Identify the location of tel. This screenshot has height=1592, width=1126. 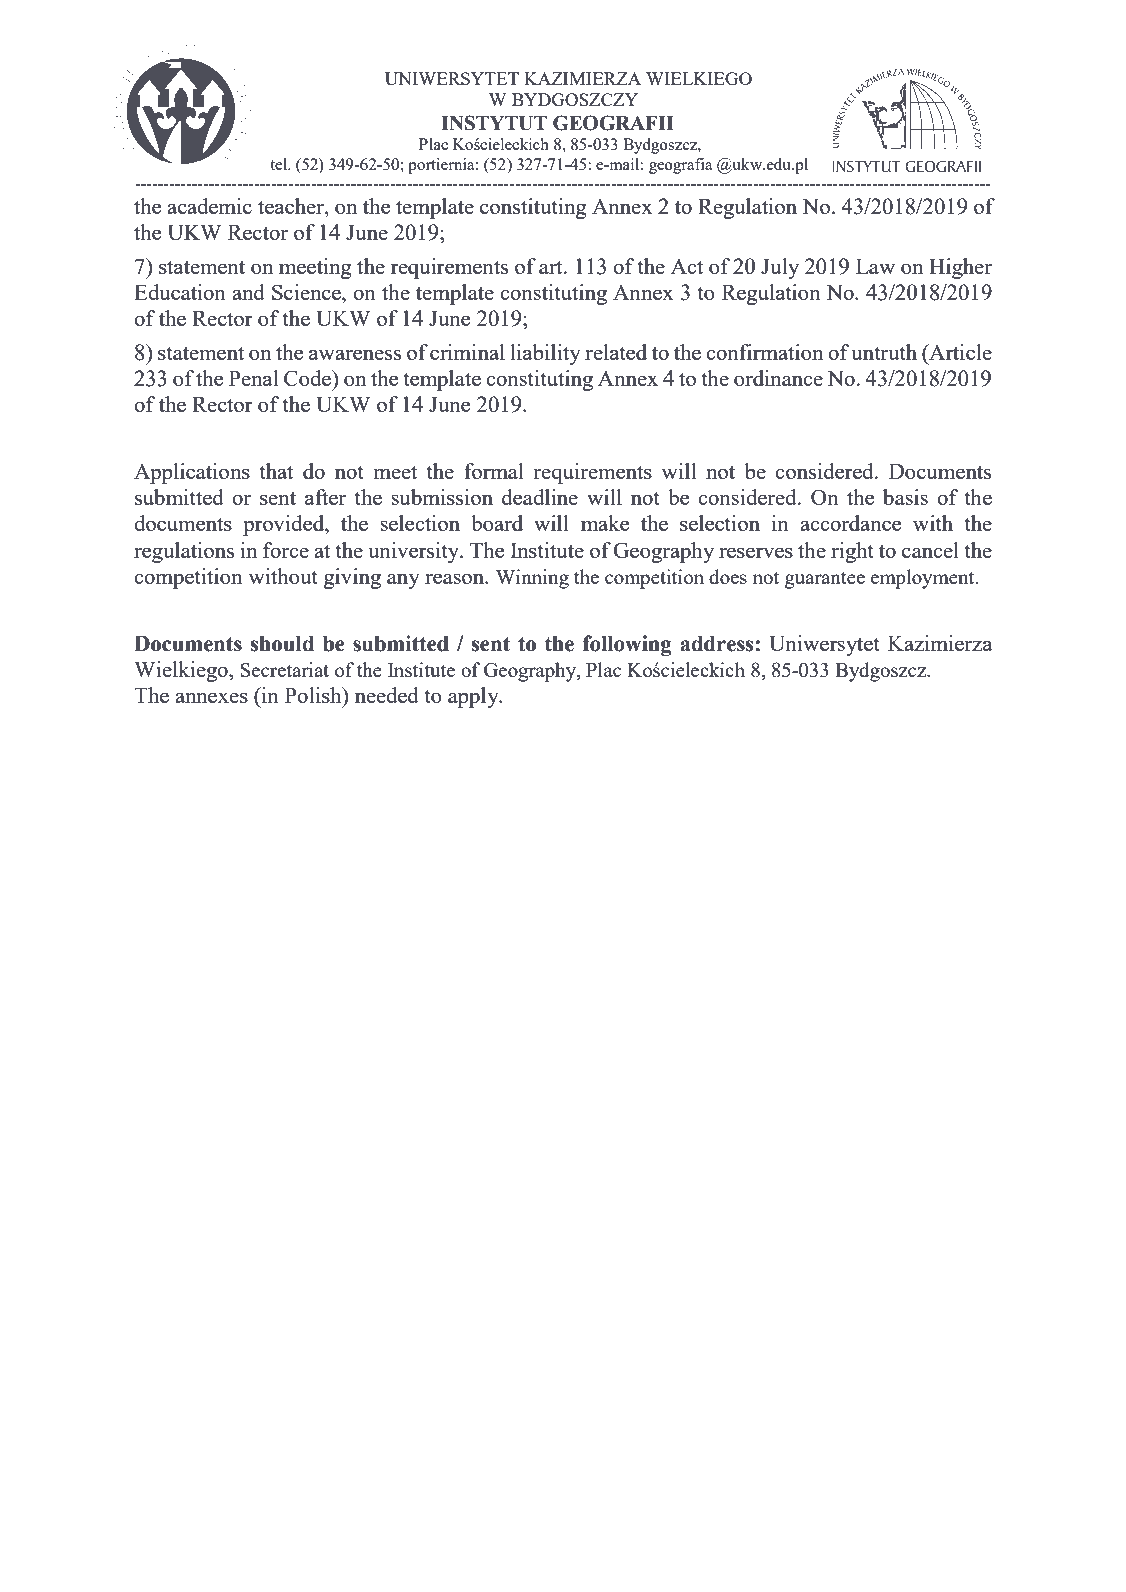
(280, 164).
